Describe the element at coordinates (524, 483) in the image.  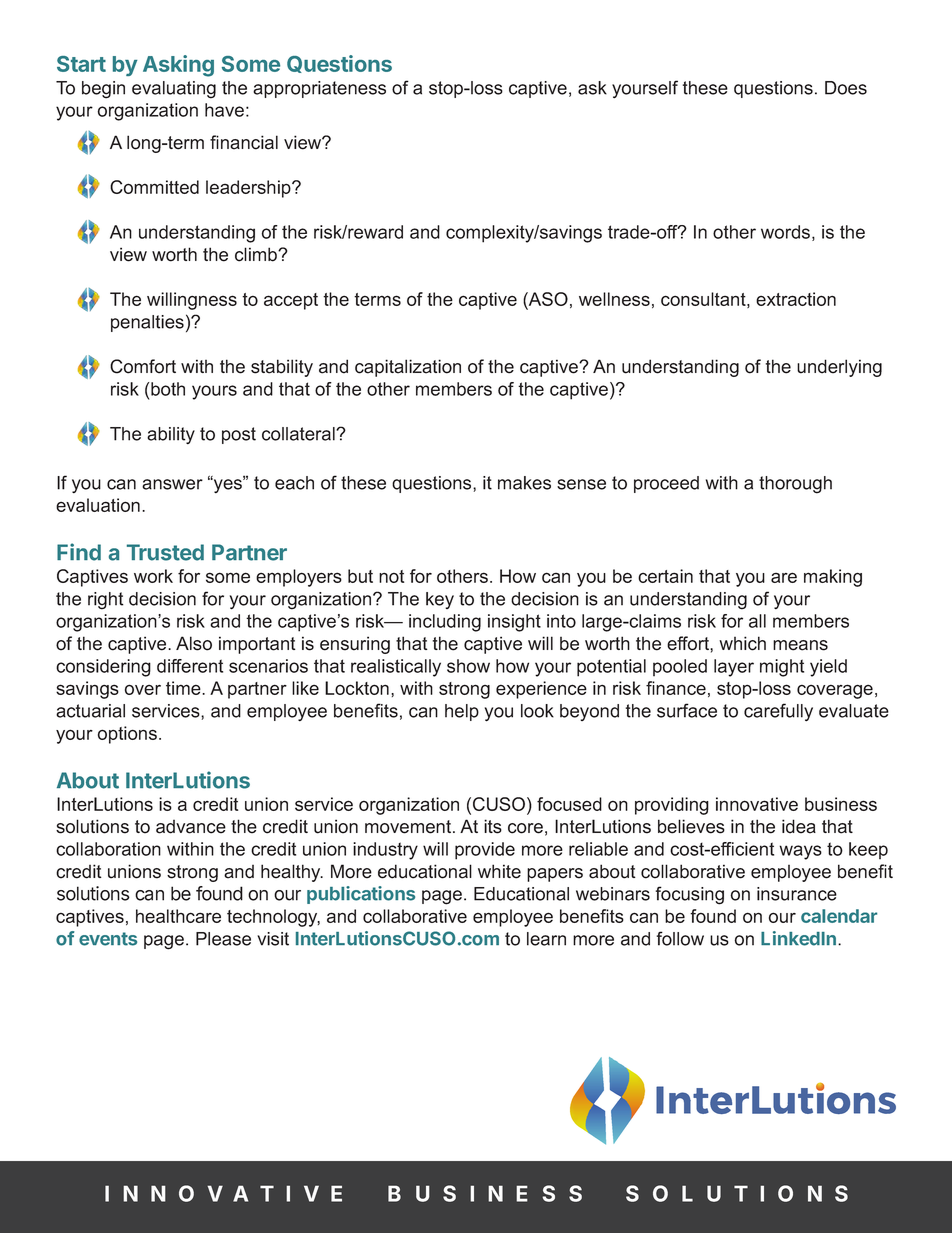
I see `makes` at that location.
